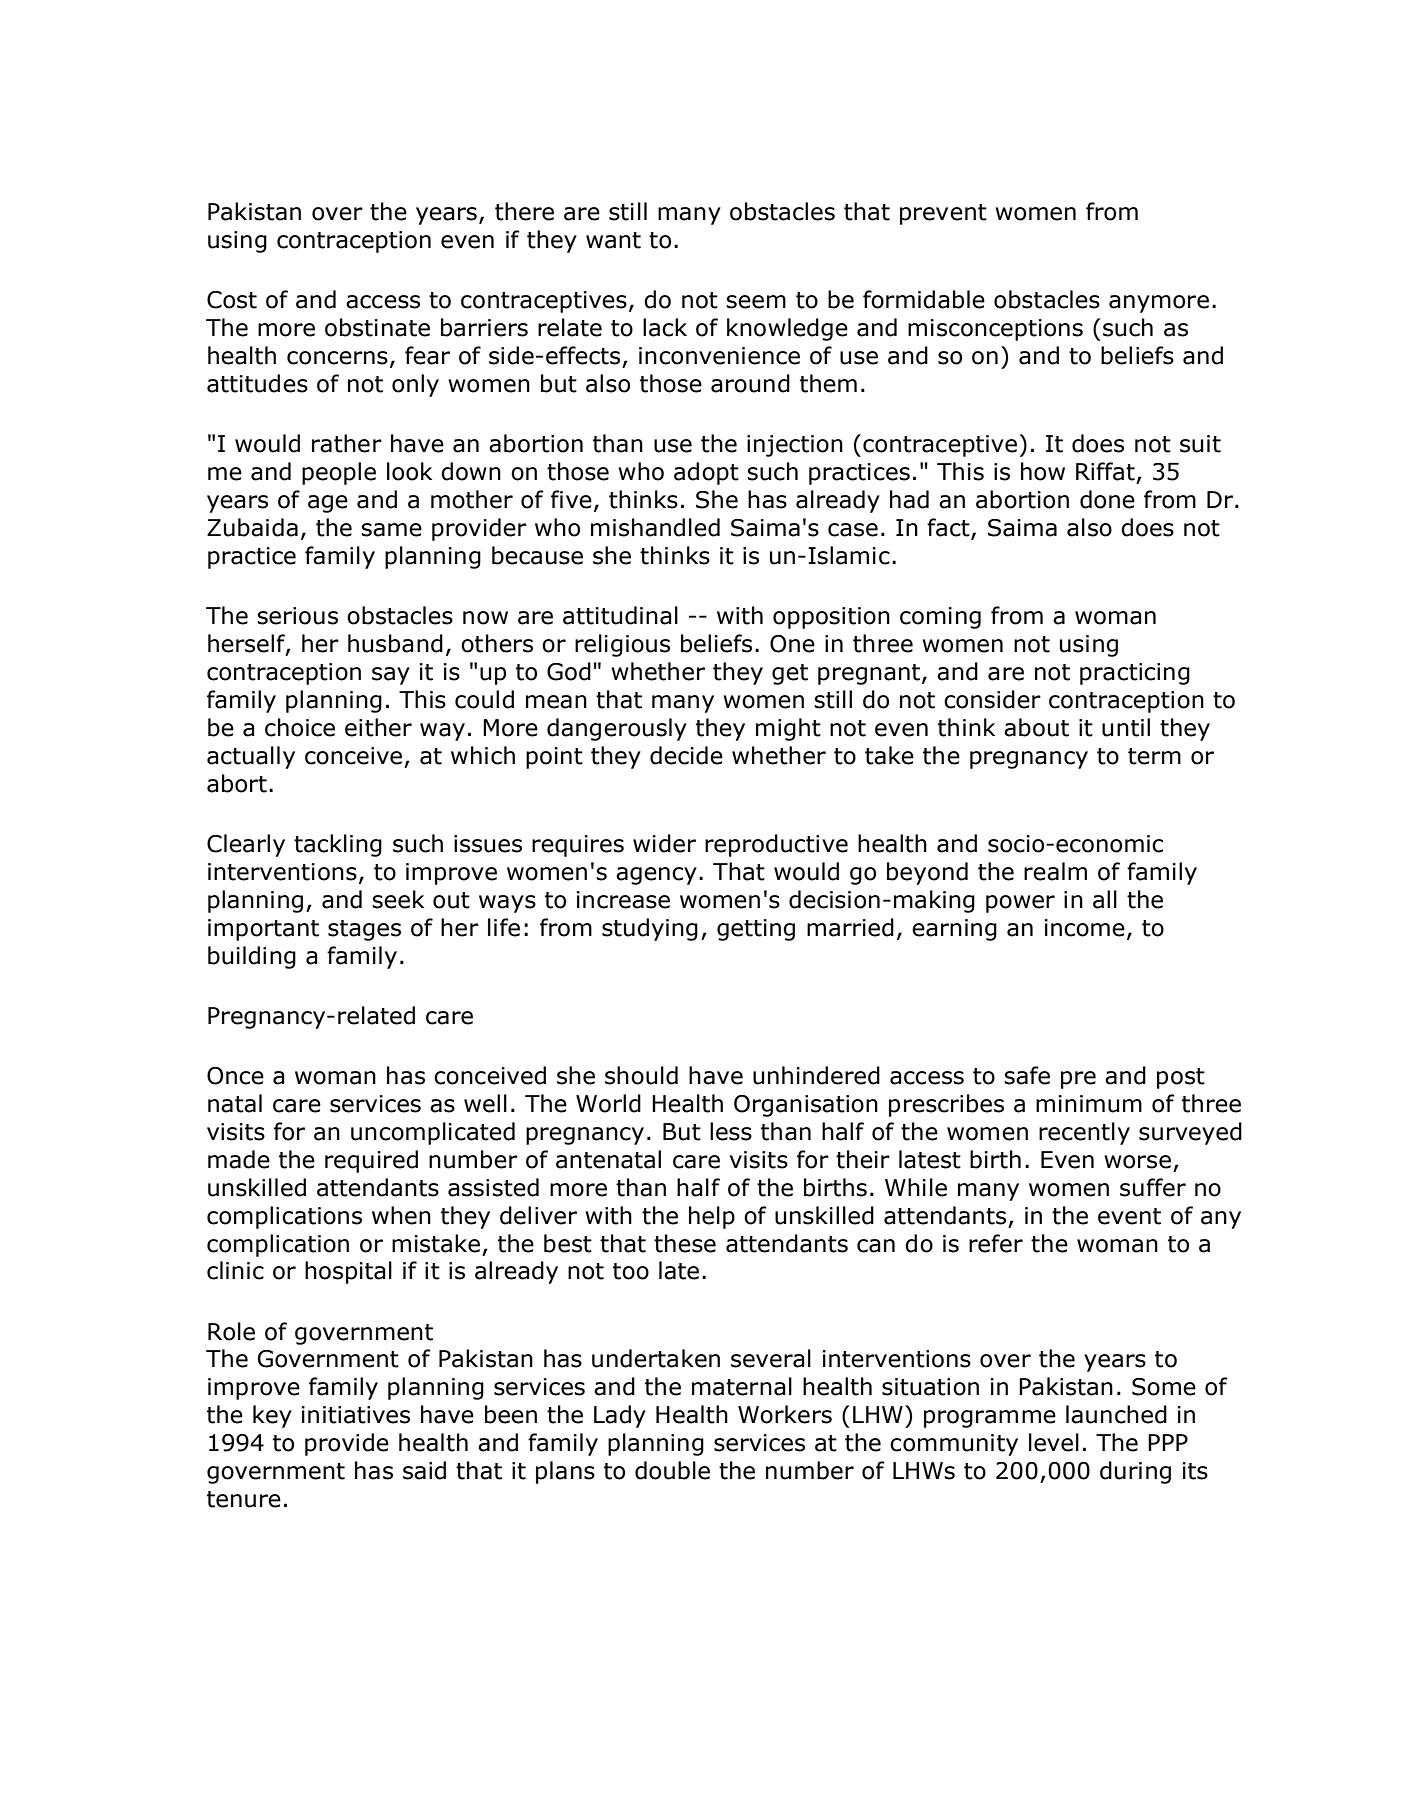 The height and width of the document is (1817, 1404). What do you see at coordinates (672, 1470) in the document?
I see `double` at bounding box center [672, 1470].
